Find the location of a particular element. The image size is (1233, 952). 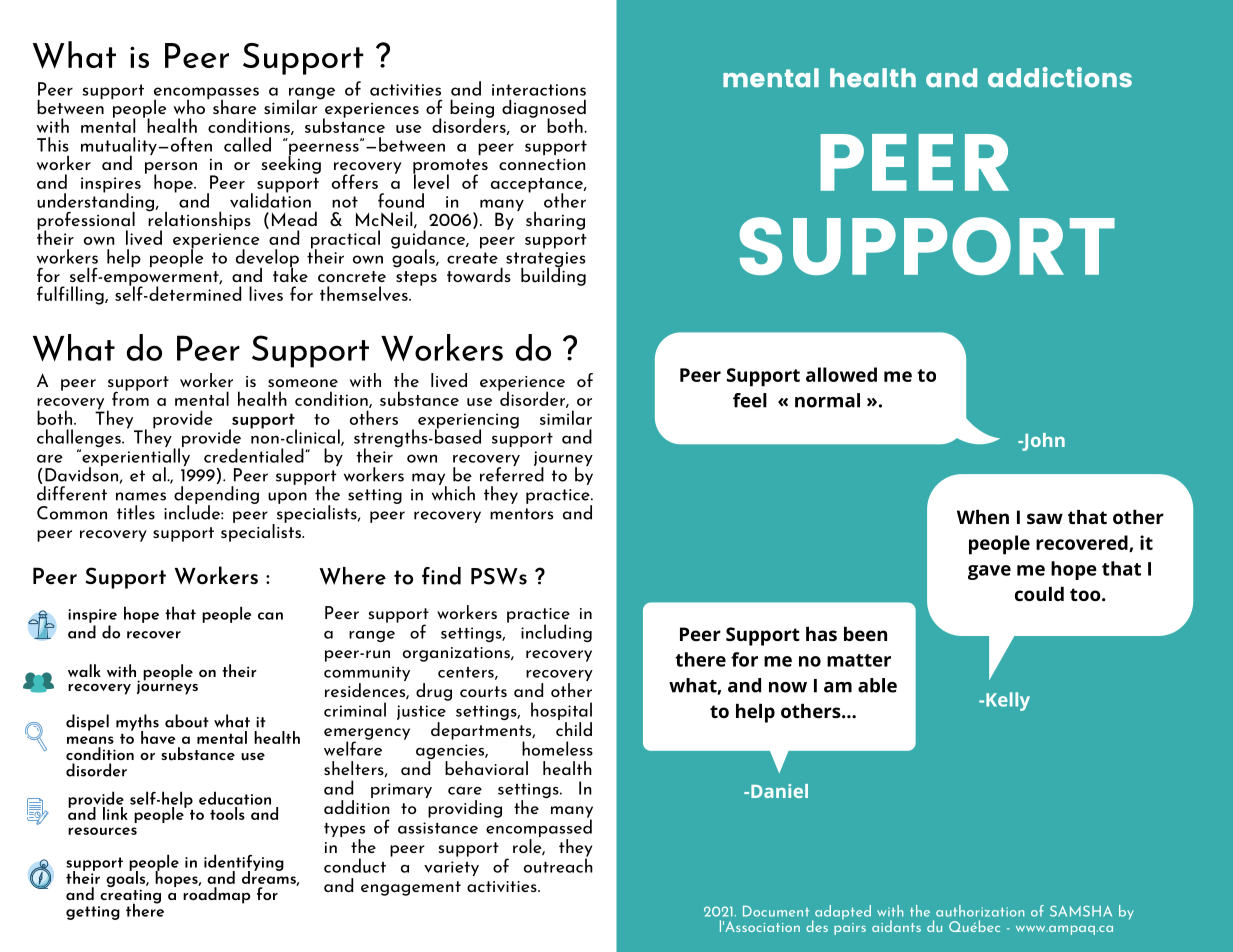

from is located at coordinates (130, 397).
